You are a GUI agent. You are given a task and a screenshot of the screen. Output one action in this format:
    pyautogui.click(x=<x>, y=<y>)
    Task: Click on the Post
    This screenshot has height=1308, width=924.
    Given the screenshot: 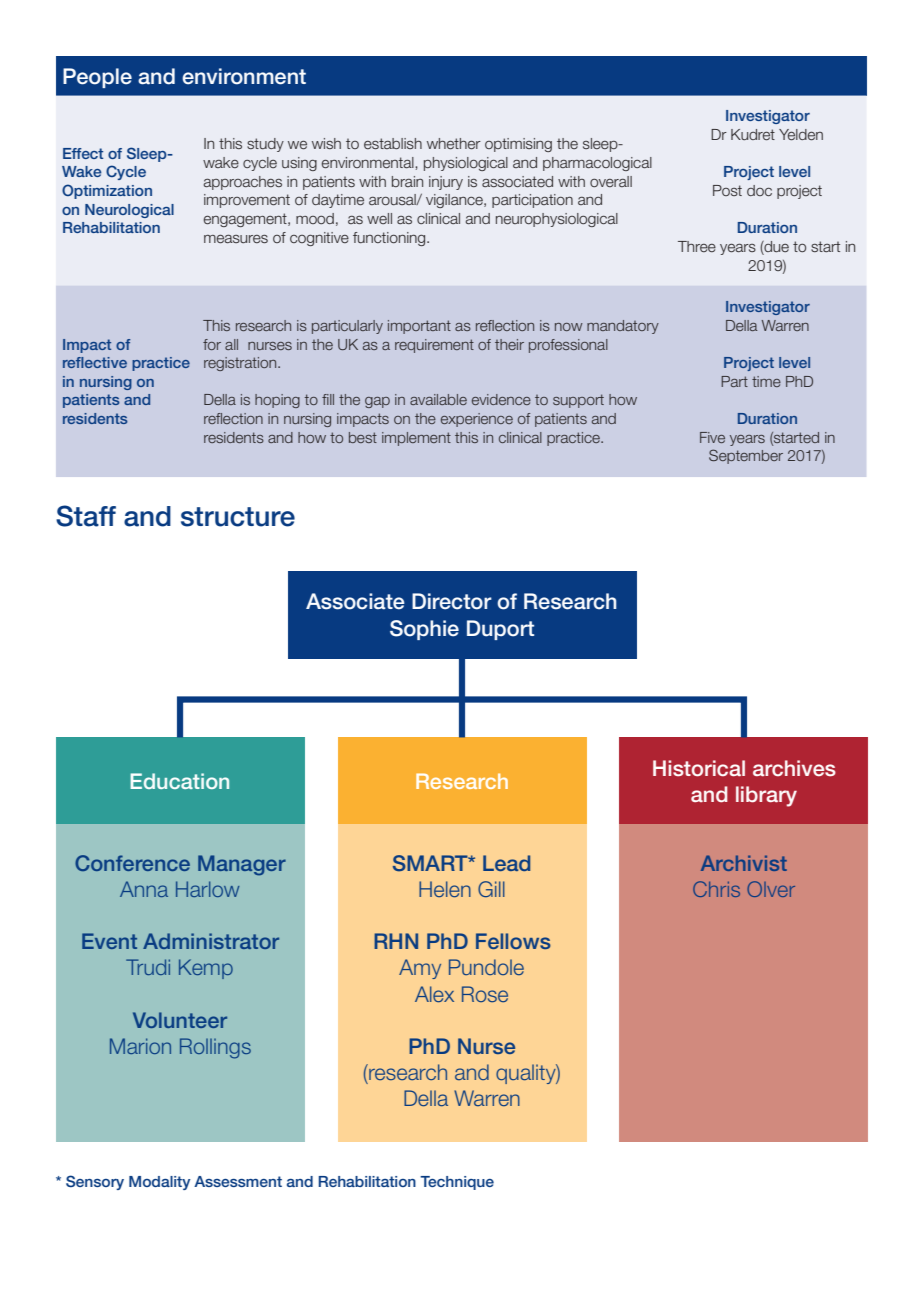 What is the action you would take?
    pyautogui.click(x=727, y=190)
